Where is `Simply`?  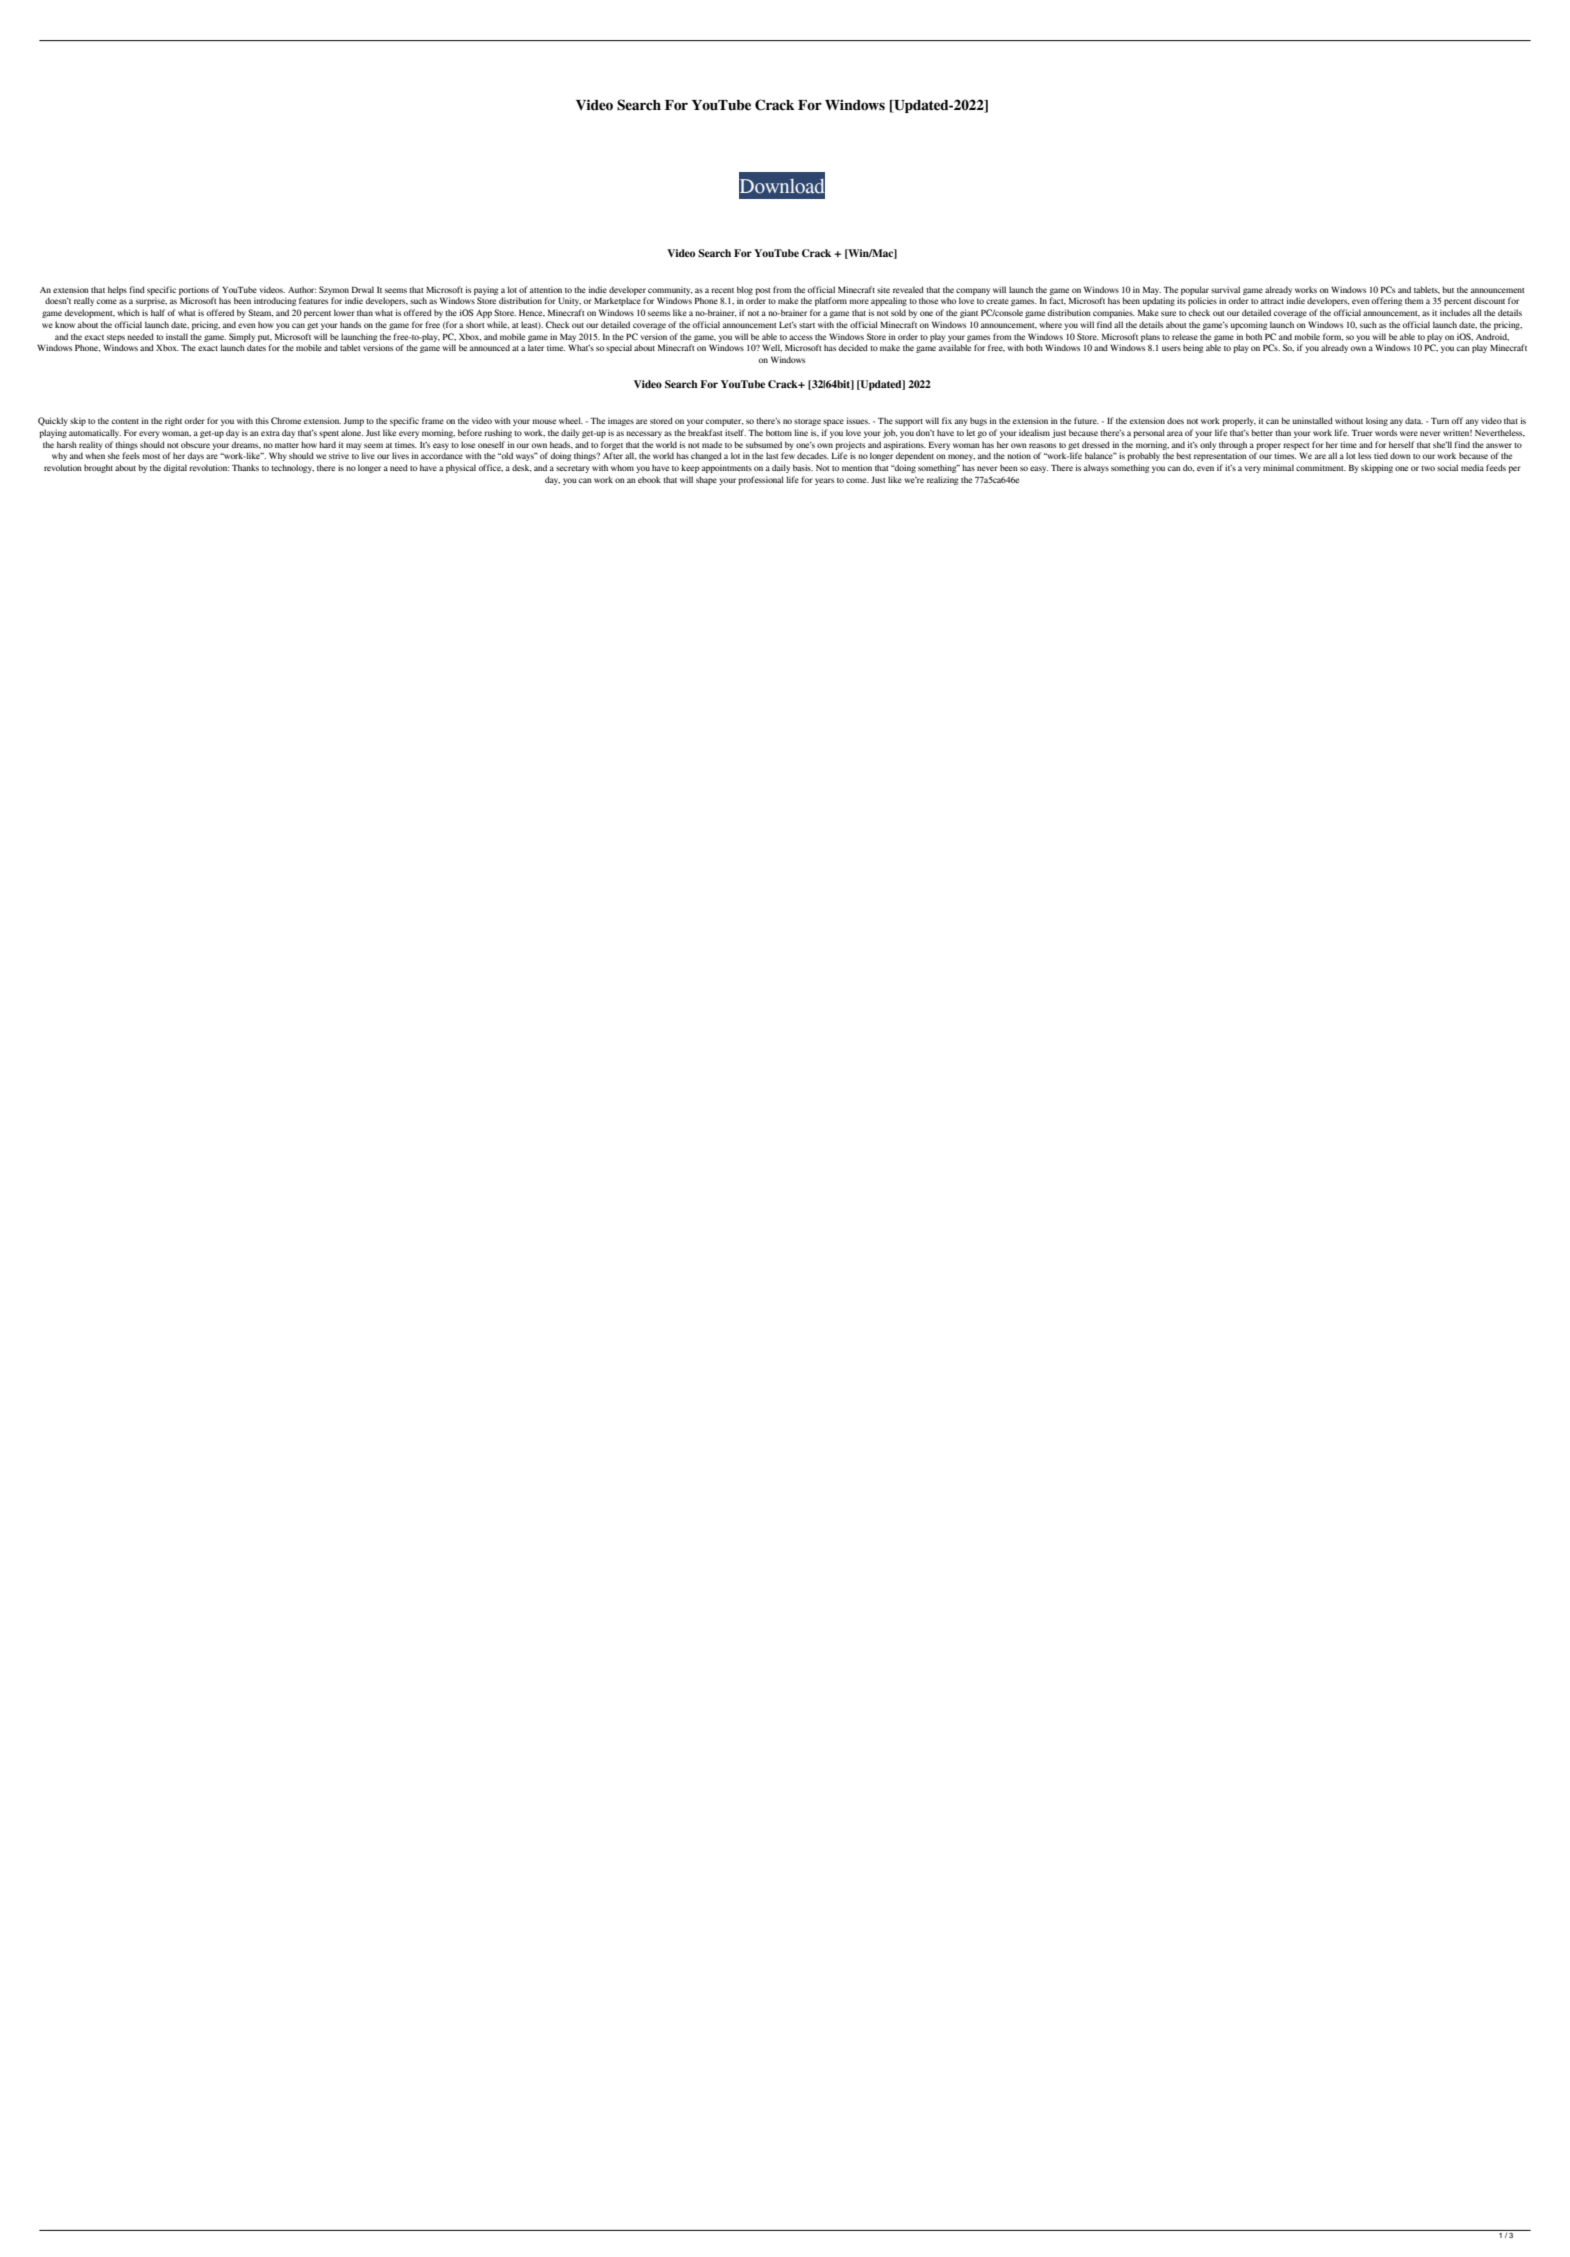
Simply is located at coordinates (242, 337).
